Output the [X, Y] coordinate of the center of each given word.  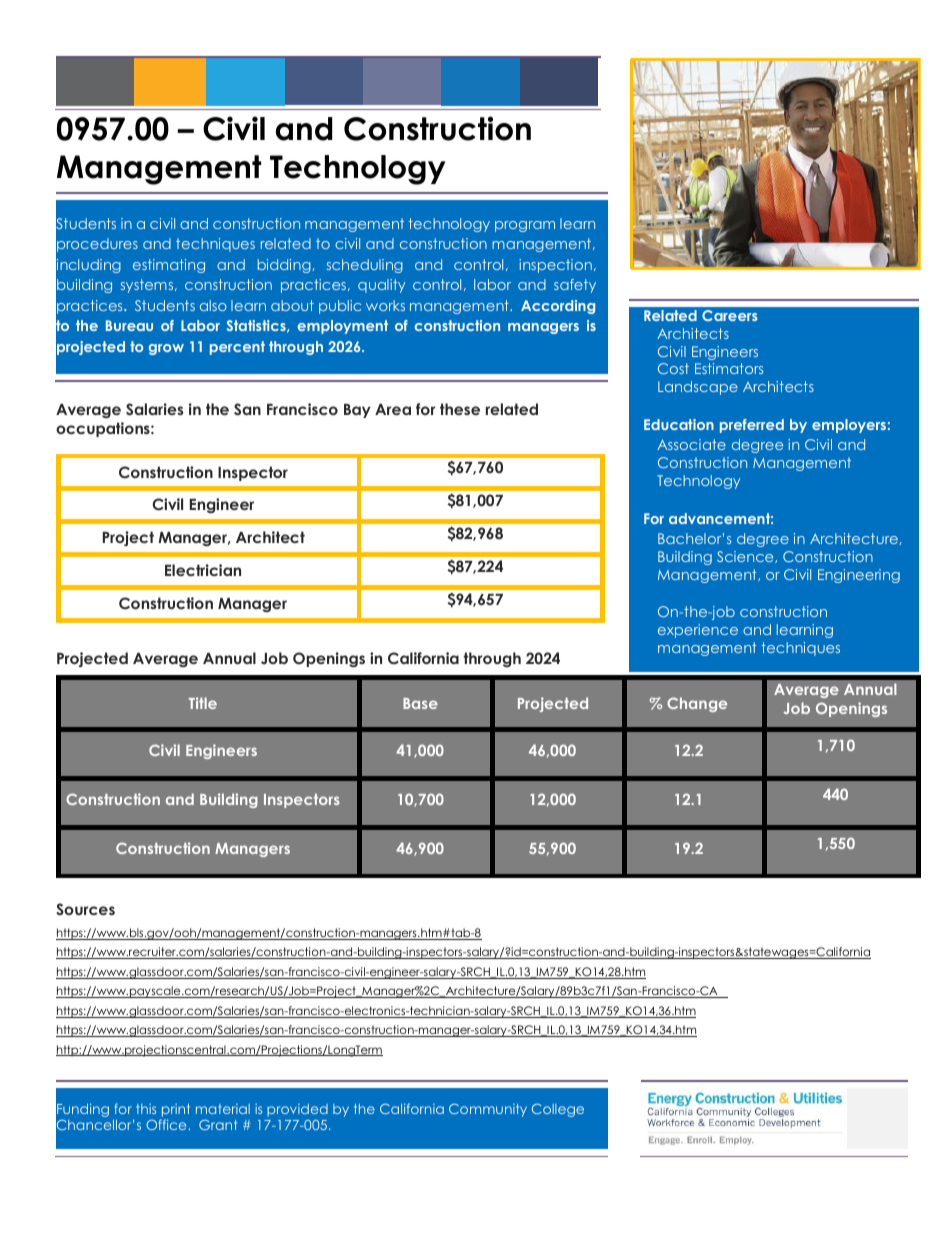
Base [420, 703]
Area [393, 409]
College [558, 1110]
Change [697, 704]
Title [203, 703]
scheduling [365, 266]
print [176, 1110]
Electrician [203, 570]
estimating [169, 266]
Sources [85, 909]
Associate [691, 444]
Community [488, 1110]
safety [575, 286]
